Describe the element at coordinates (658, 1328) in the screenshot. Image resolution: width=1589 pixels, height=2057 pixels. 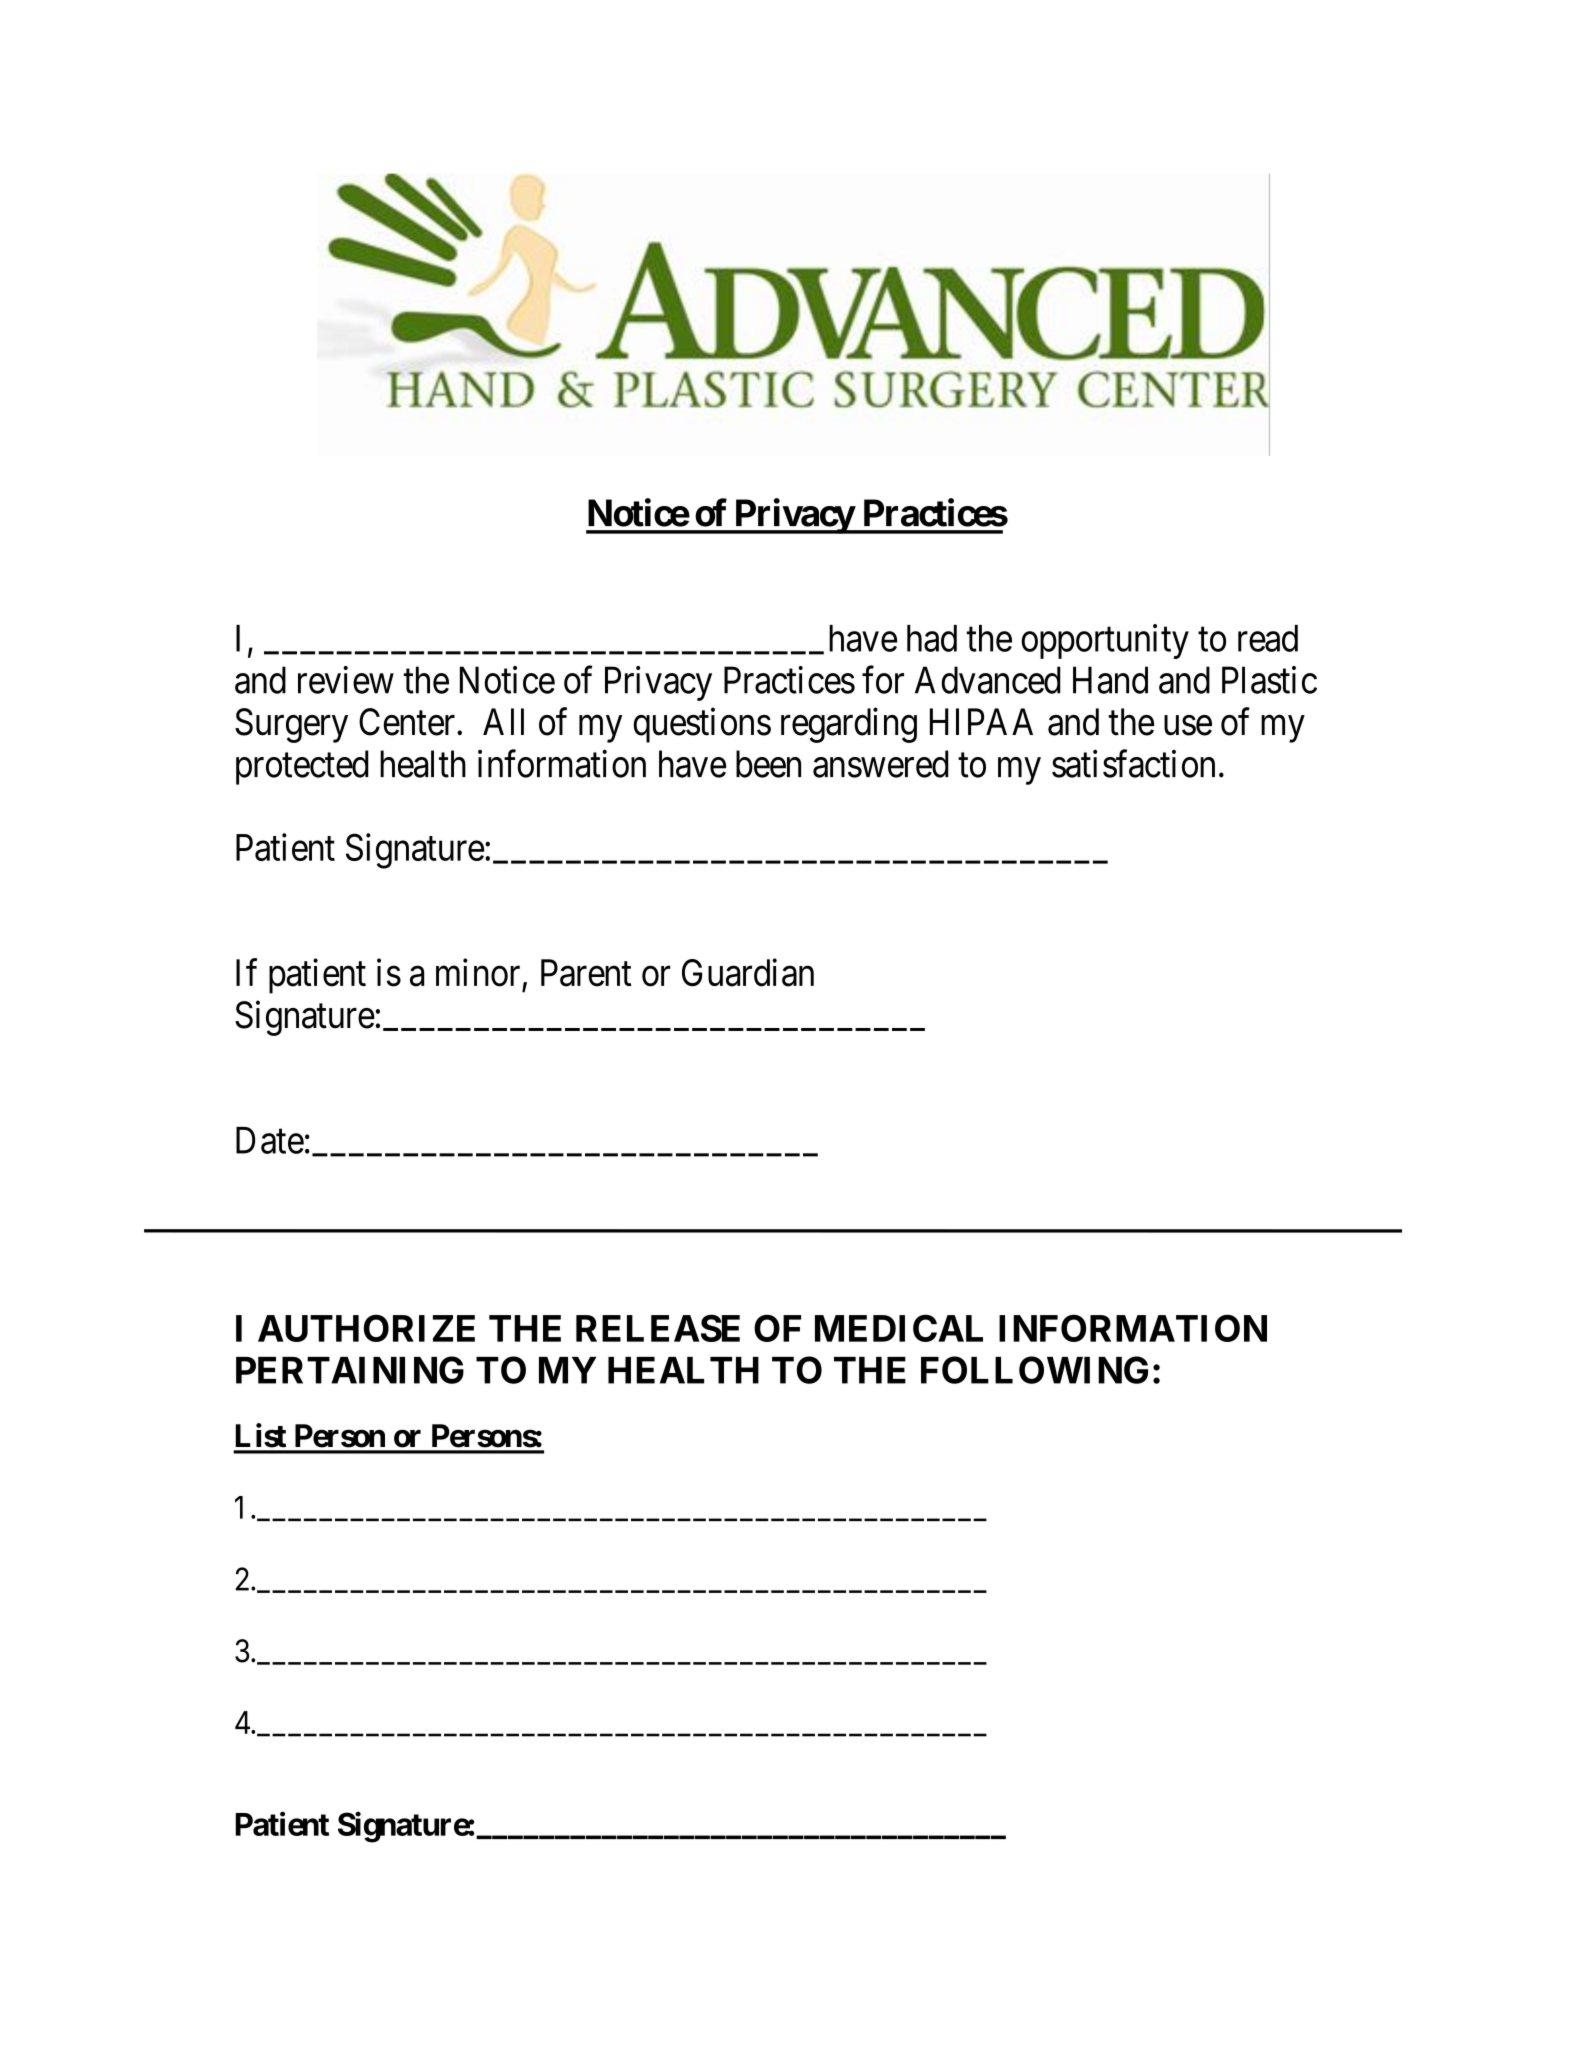
I see `RELEASE` at that location.
